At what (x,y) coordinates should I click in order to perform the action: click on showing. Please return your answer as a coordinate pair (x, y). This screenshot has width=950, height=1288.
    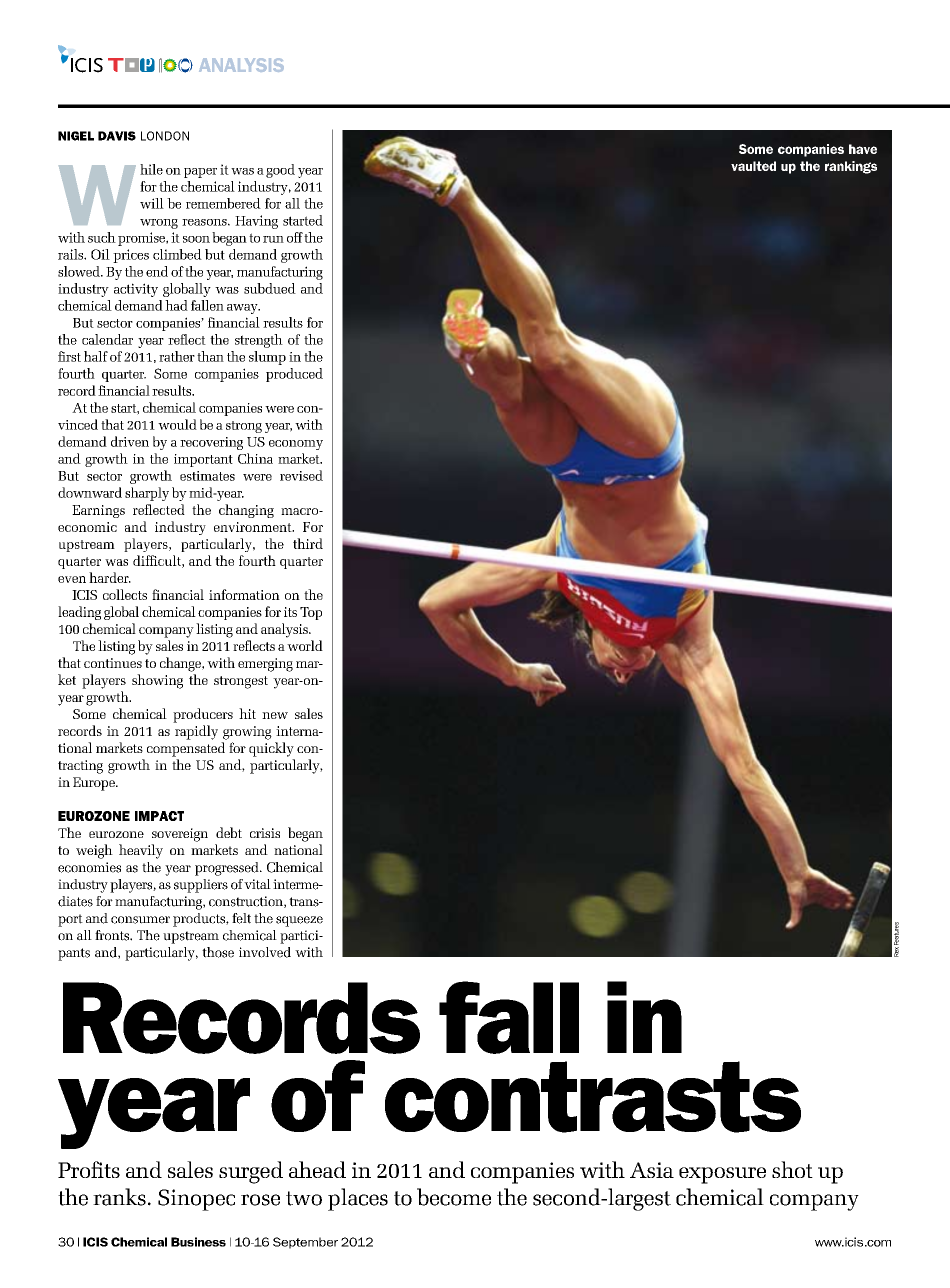
    Looking at the image, I should click on (157, 681).
